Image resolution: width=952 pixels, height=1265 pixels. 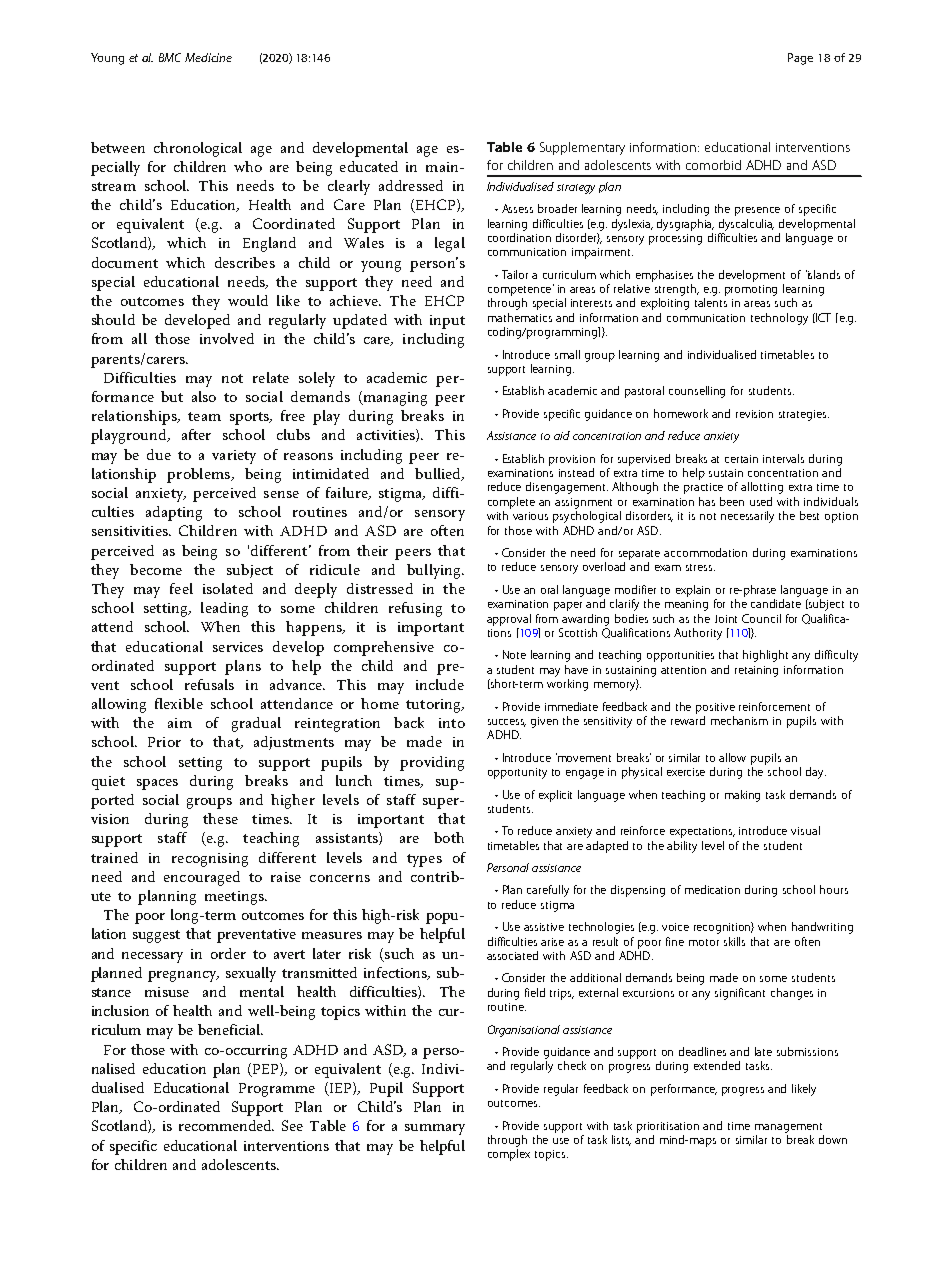 I want to click on Programme, so click(x=277, y=1090).
